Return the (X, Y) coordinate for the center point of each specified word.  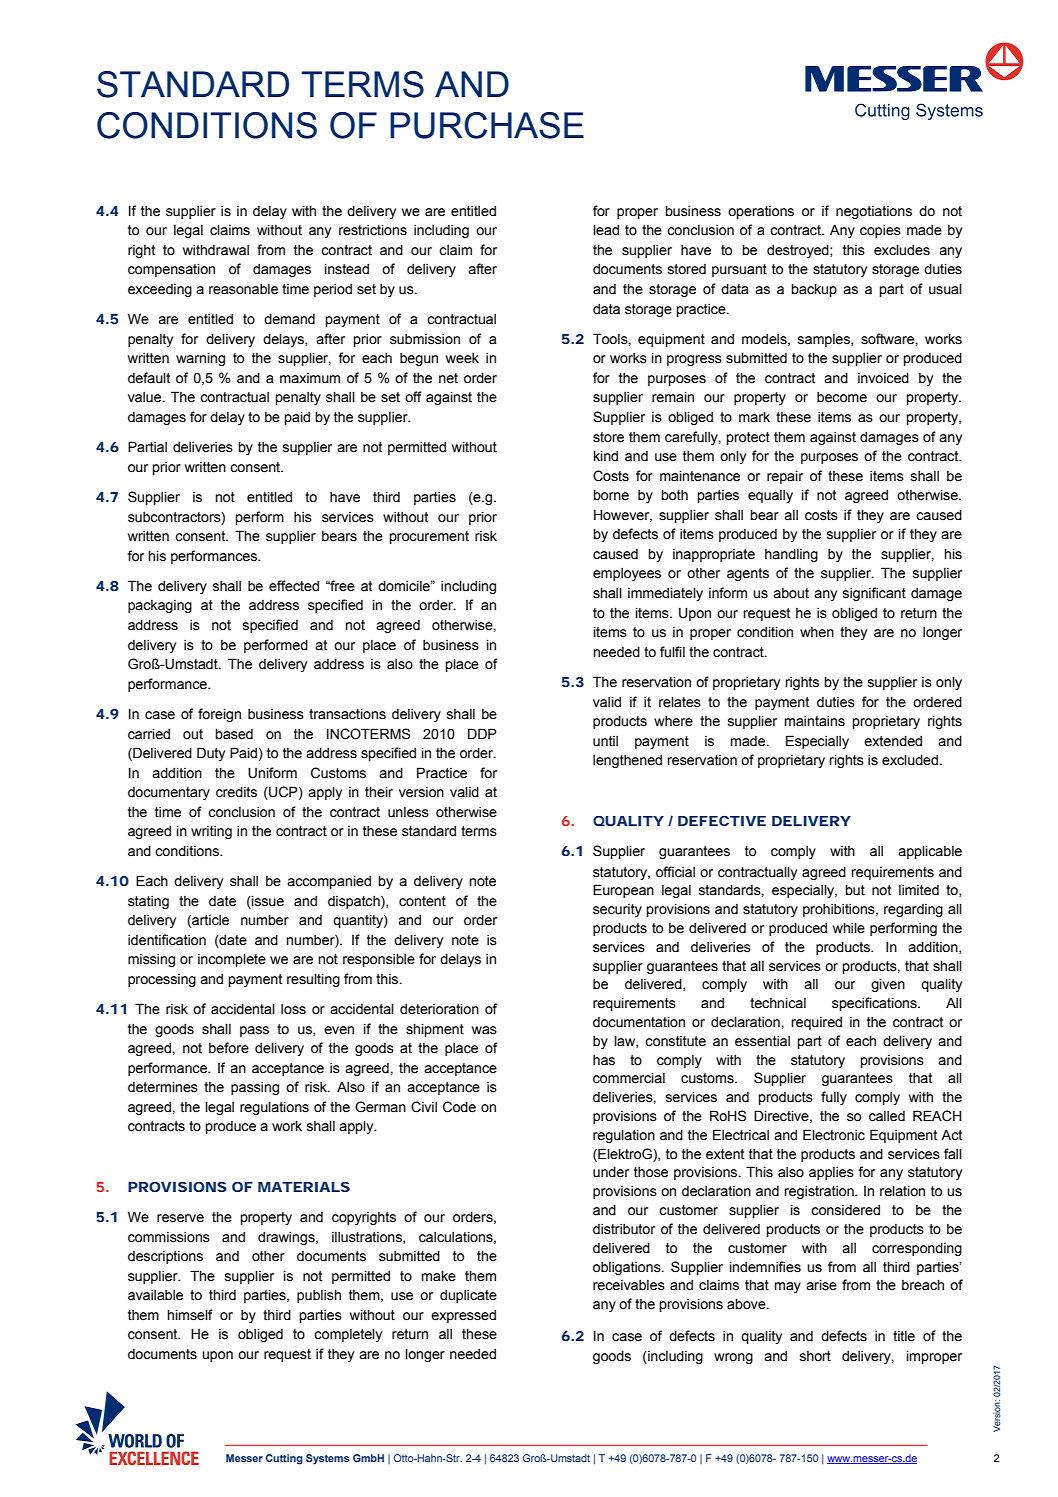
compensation (171, 270)
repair (785, 477)
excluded (910, 760)
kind (606, 456)
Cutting (284, 1459)
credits (236, 792)
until (605, 741)
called (887, 1116)
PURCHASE (487, 125)
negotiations (874, 212)
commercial (629, 1078)
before (229, 1048)
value (146, 397)
